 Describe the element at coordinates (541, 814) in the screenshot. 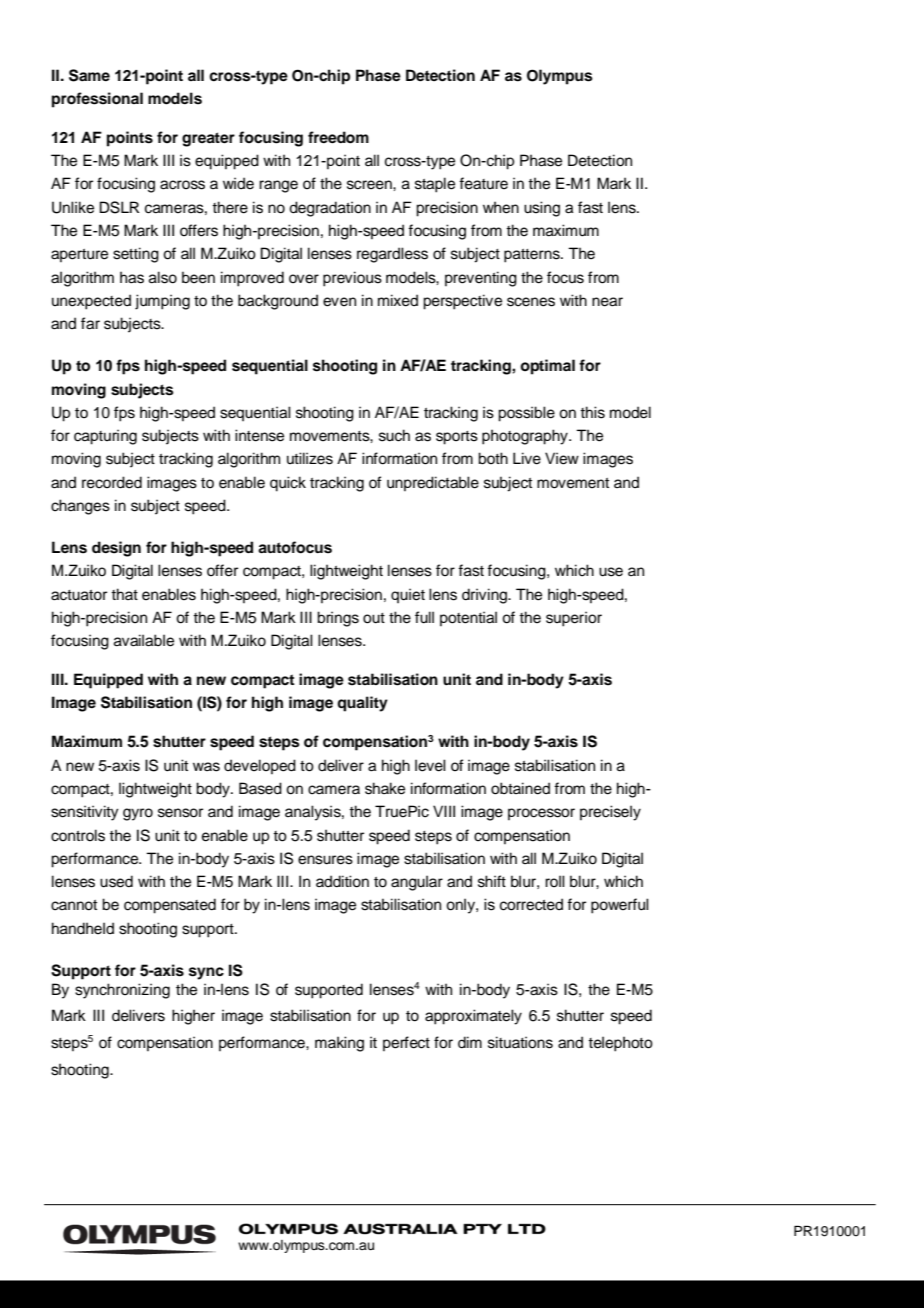

I see `processor` at that location.
